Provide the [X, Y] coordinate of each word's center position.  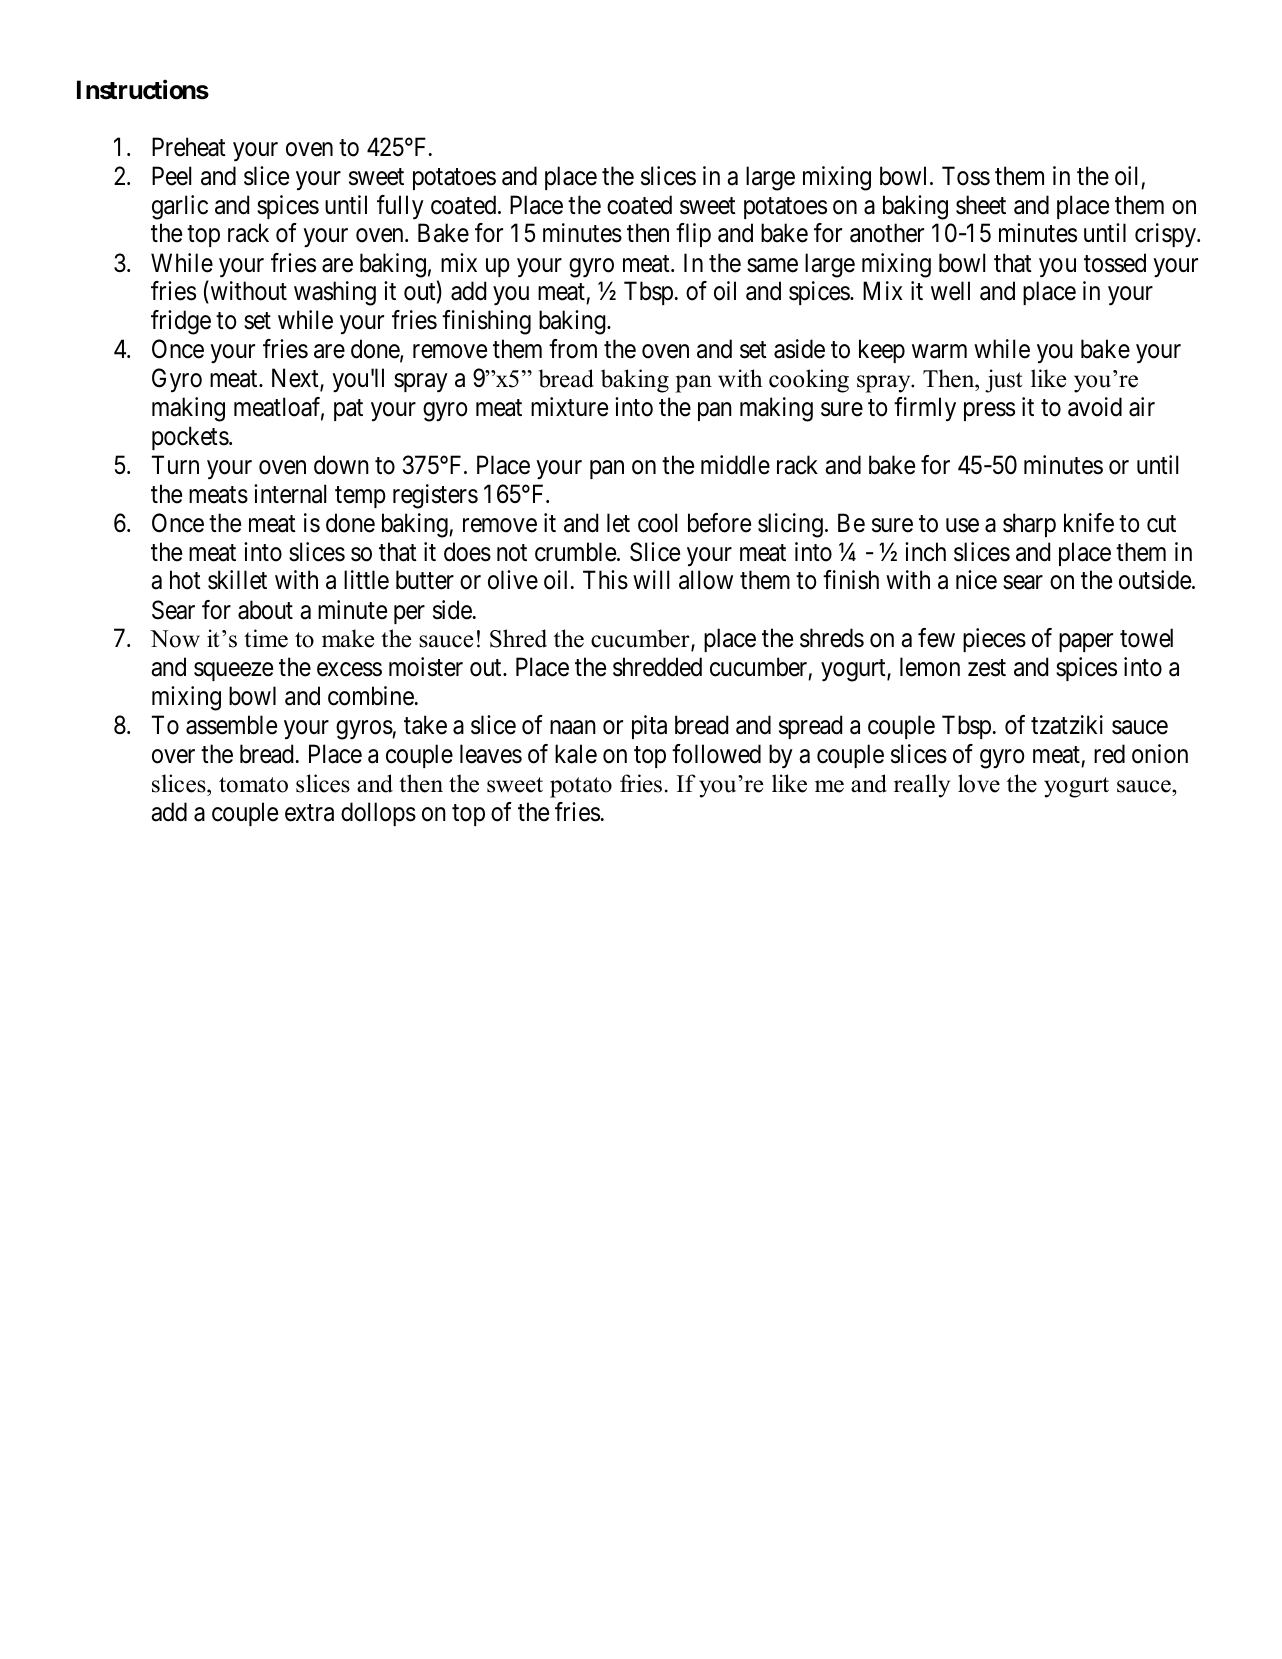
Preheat [189, 147]
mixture [569, 407]
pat [348, 410]
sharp [1029, 525]
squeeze [233, 672]
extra [309, 813]
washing [335, 293]
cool [657, 523]
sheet [981, 205]
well [950, 291]
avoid [1095, 407]
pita [649, 727]
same [772, 265]
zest [987, 668]
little [366, 580]
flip [693, 235]
